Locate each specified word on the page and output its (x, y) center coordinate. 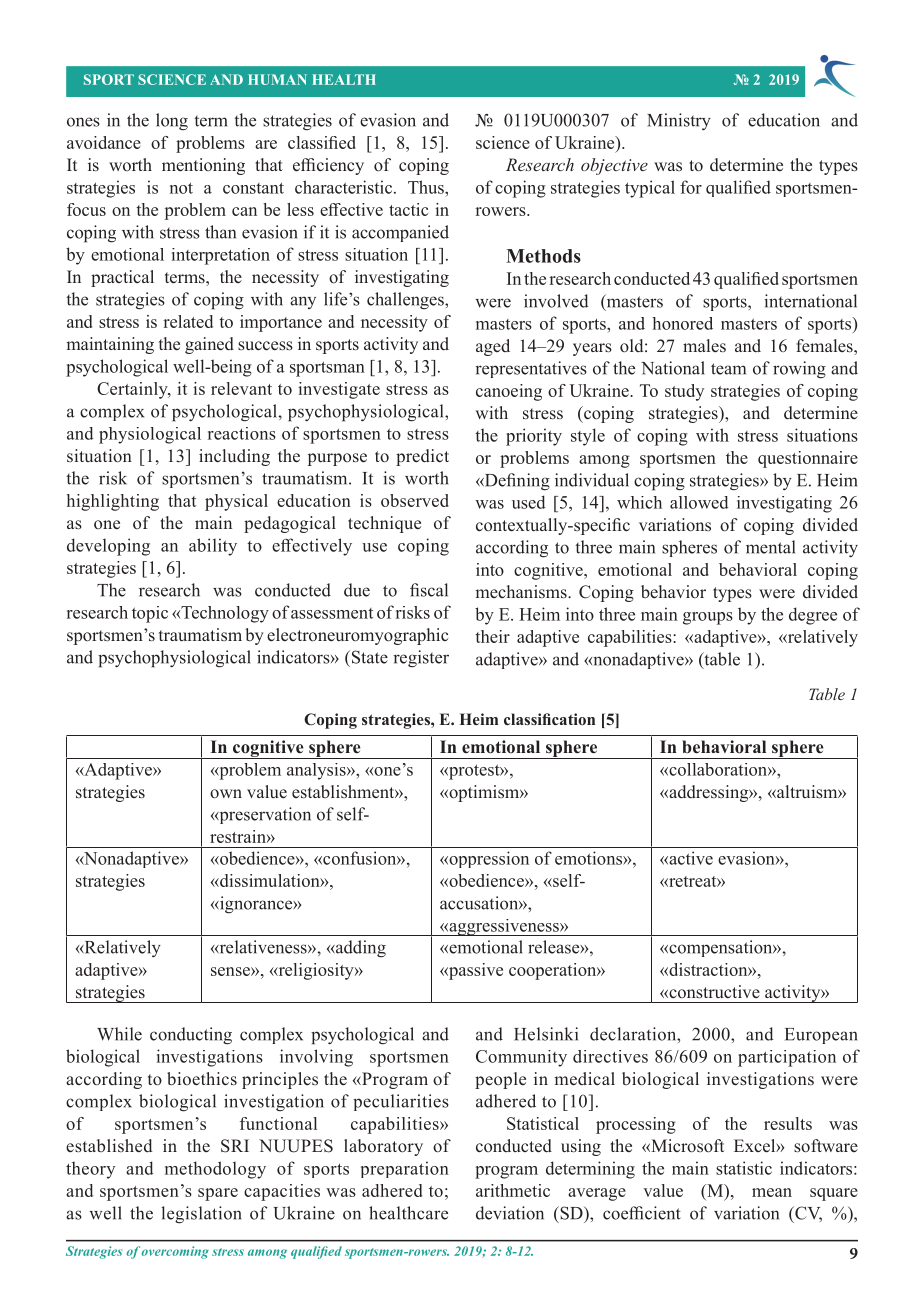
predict (422, 457)
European (821, 1036)
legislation (201, 1215)
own (226, 794)
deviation (510, 1213)
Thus (427, 187)
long (172, 122)
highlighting (113, 502)
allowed (699, 502)
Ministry (679, 121)
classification (549, 719)
